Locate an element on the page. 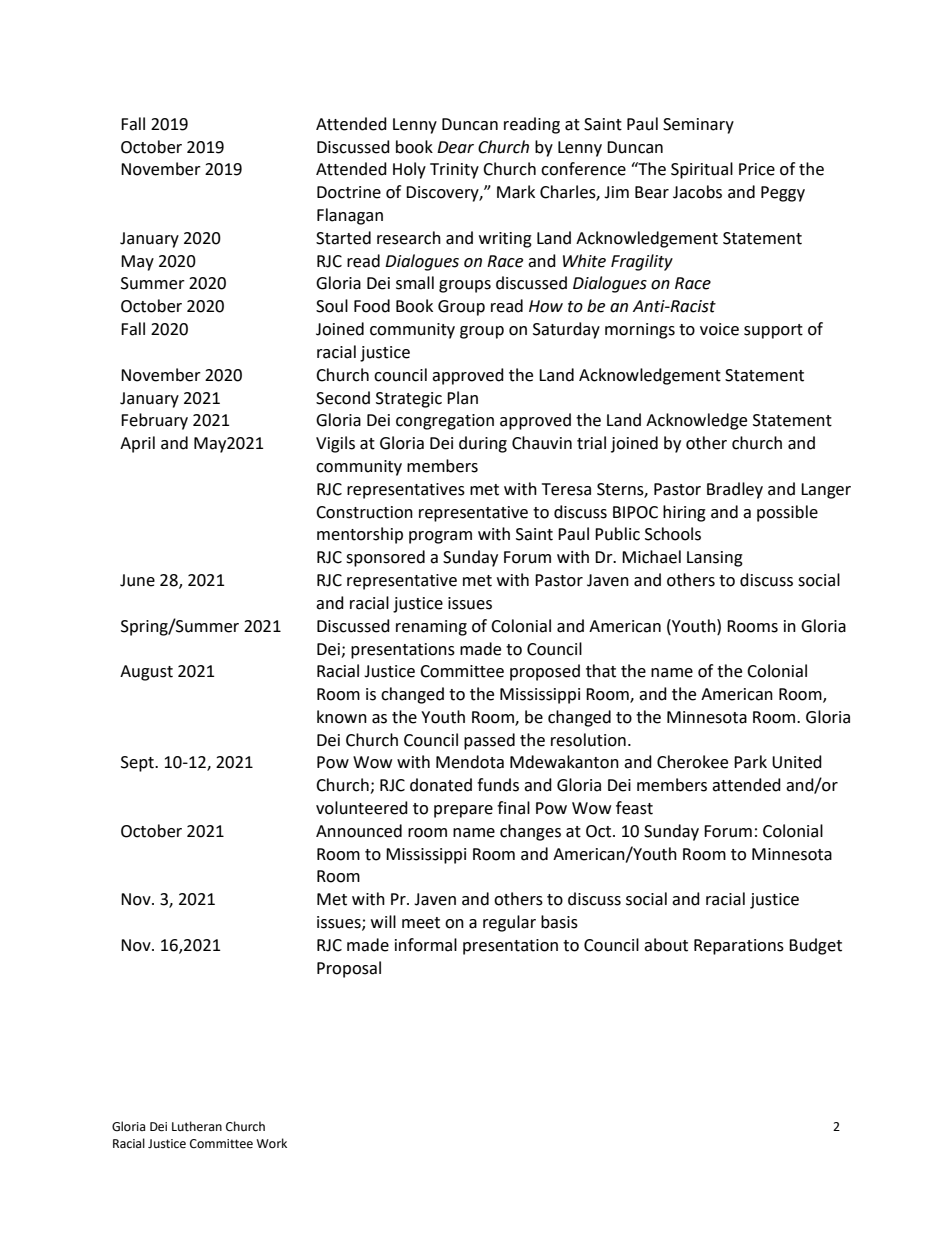 The width and height of the document is (952, 1233). Dear is located at coordinates (455, 147).
